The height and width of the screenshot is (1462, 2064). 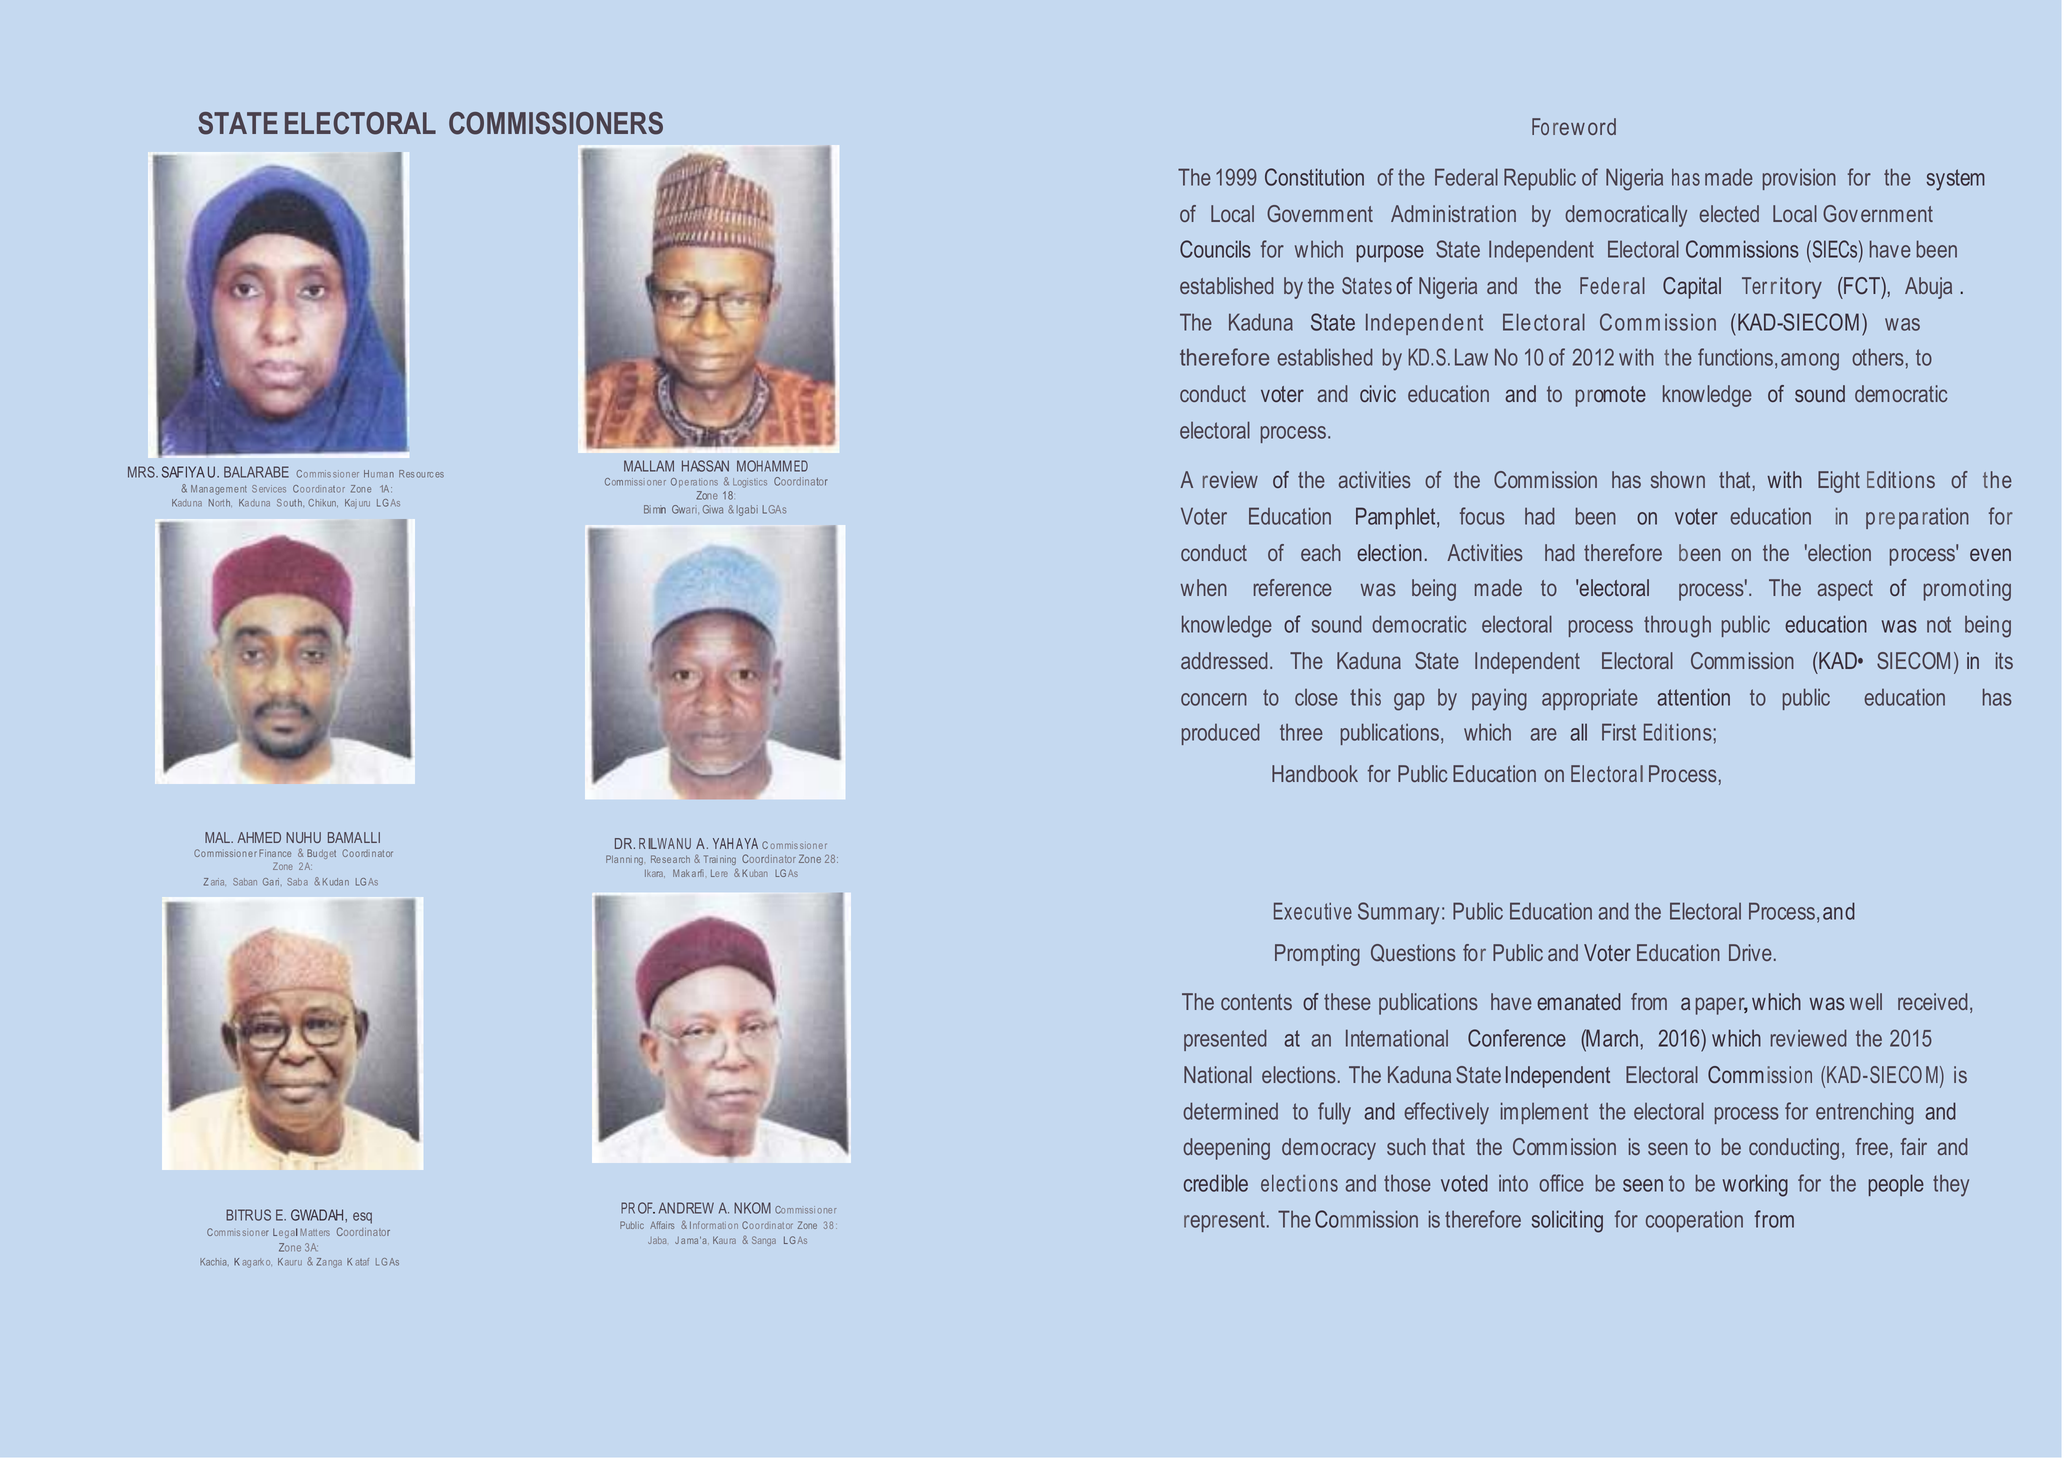 What do you see at coordinates (321, 854) in the screenshot?
I see `Budget` at bounding box center [321, 854].
